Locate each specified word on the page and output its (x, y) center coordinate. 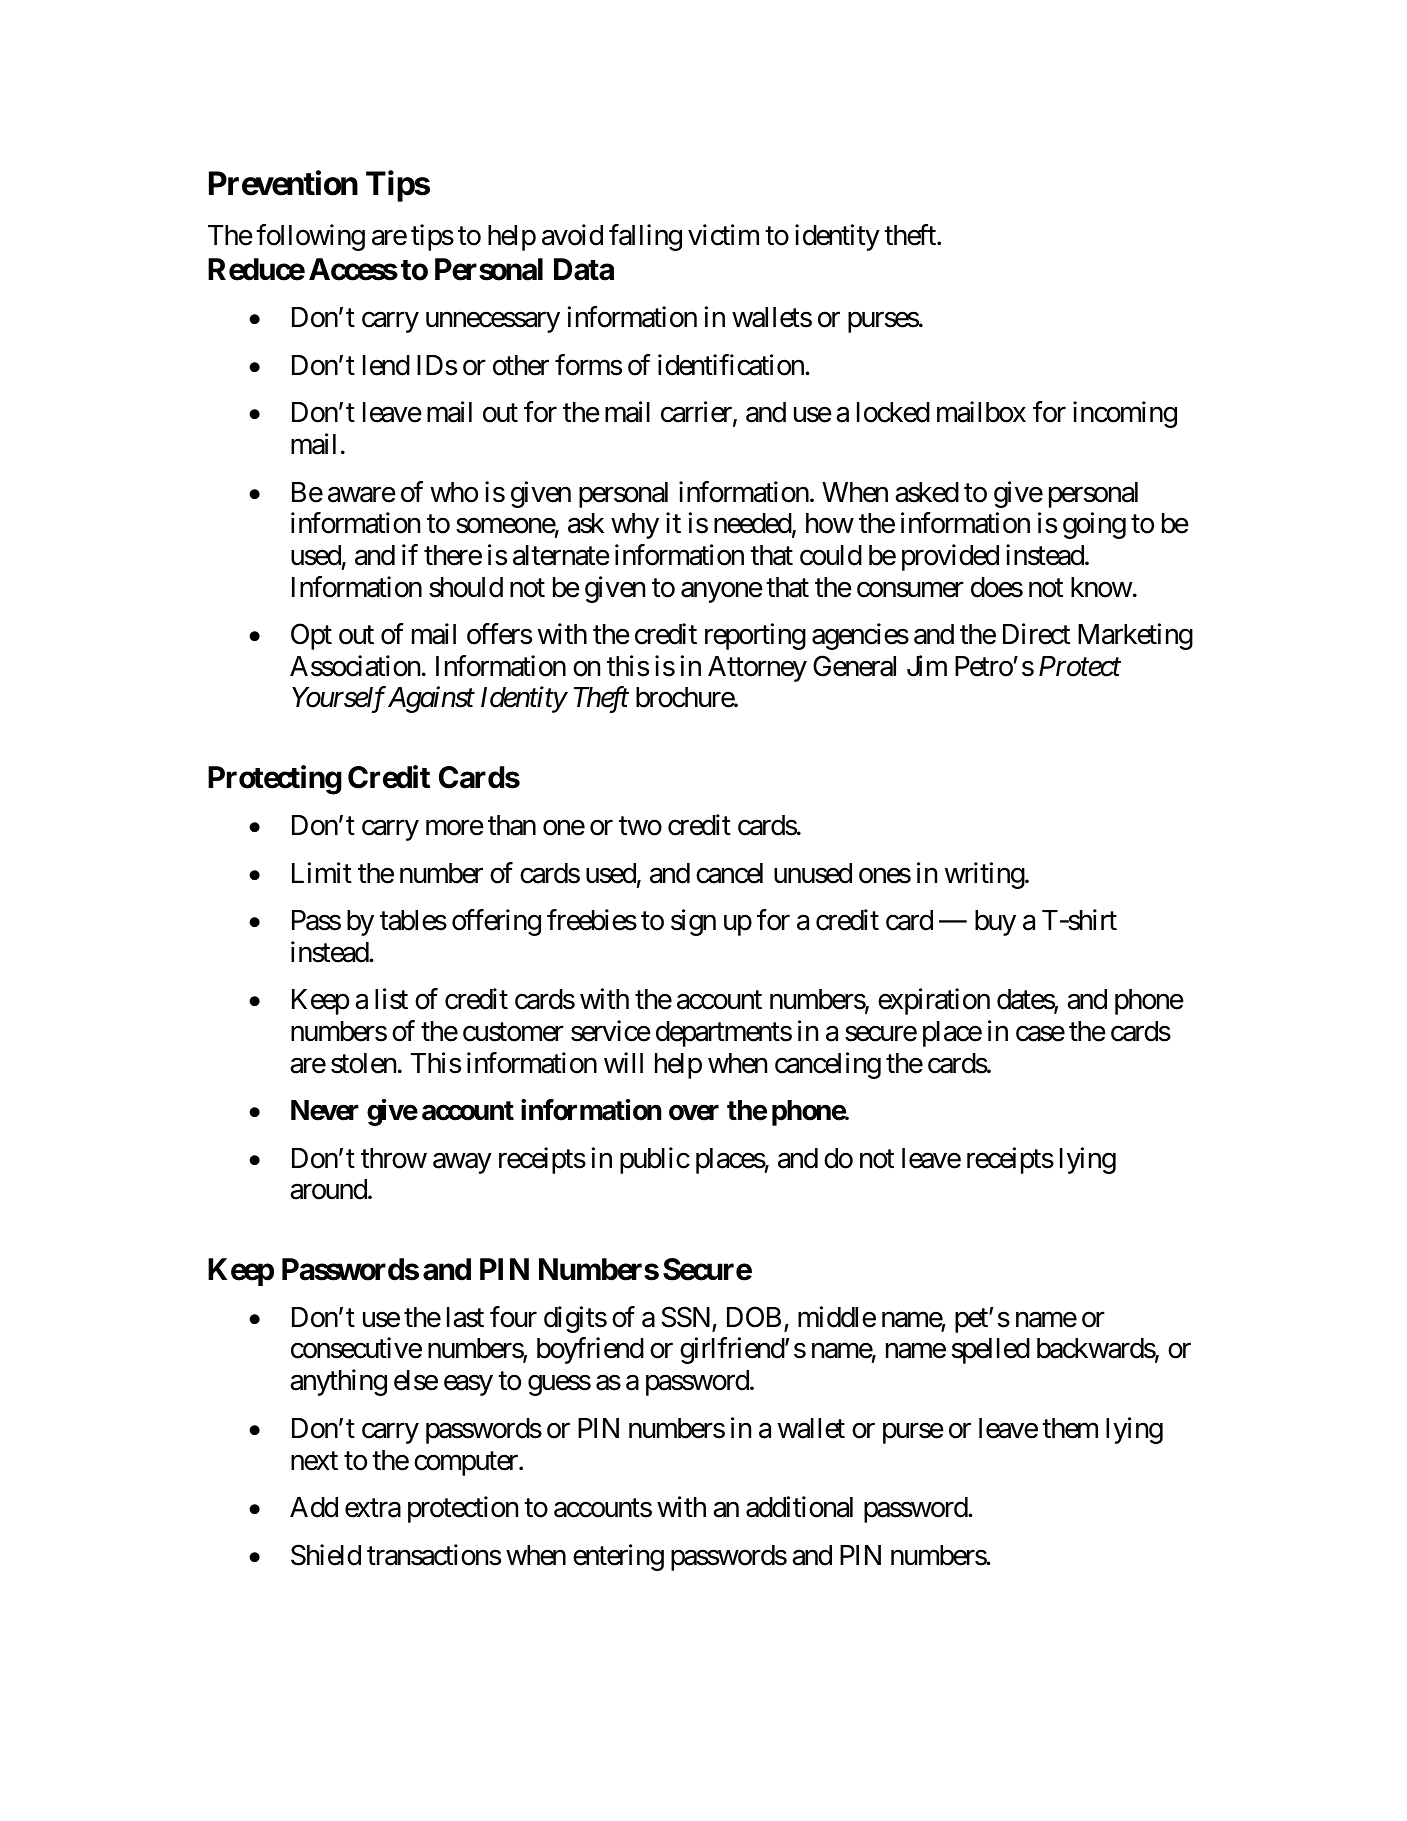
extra (373, 1508)
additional (799, 1507)
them (1070, 1428)
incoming (1125, 415)
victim (723, 235)
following (310, 238)
